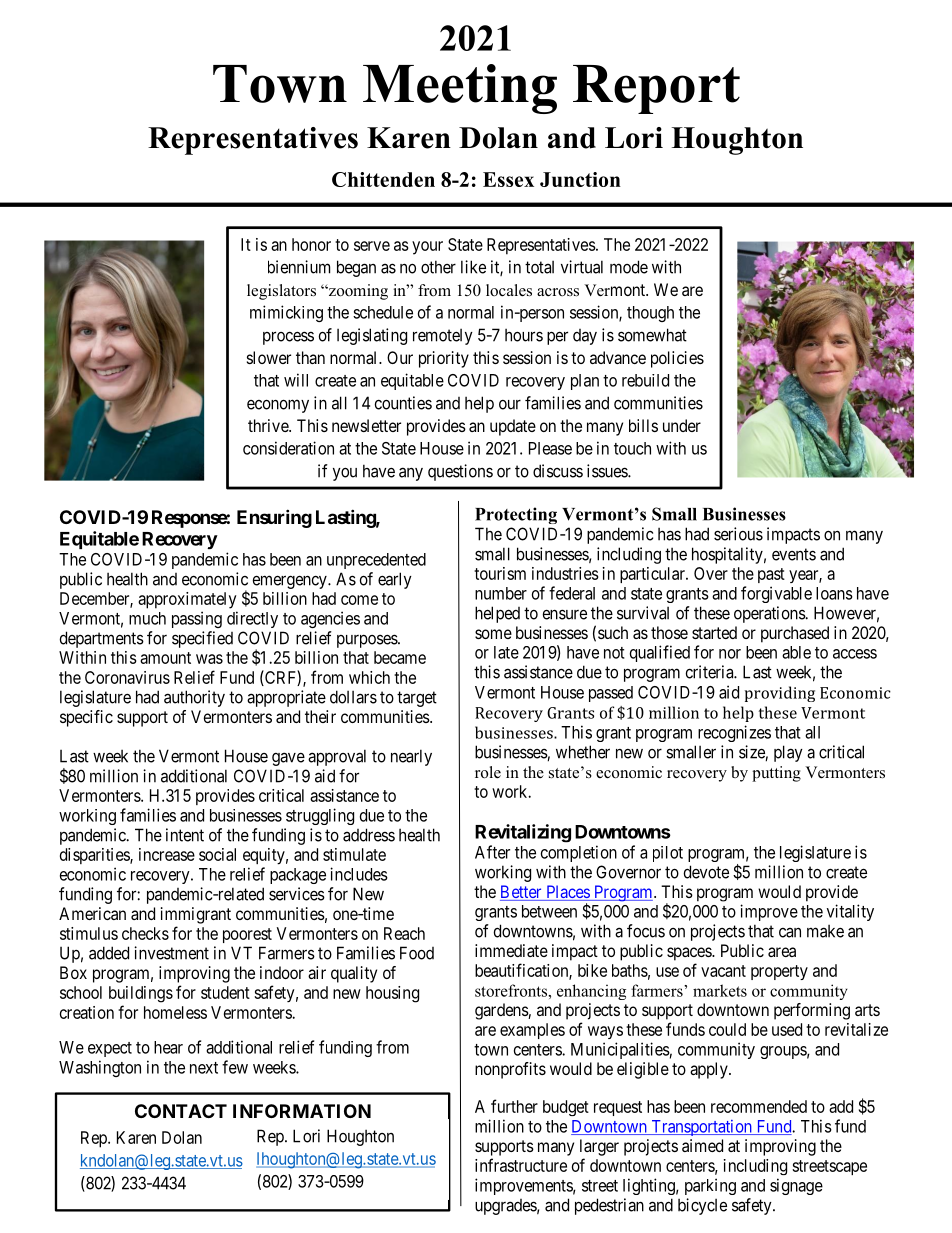  I want to click on CONTACT, so click(181, 1111).
